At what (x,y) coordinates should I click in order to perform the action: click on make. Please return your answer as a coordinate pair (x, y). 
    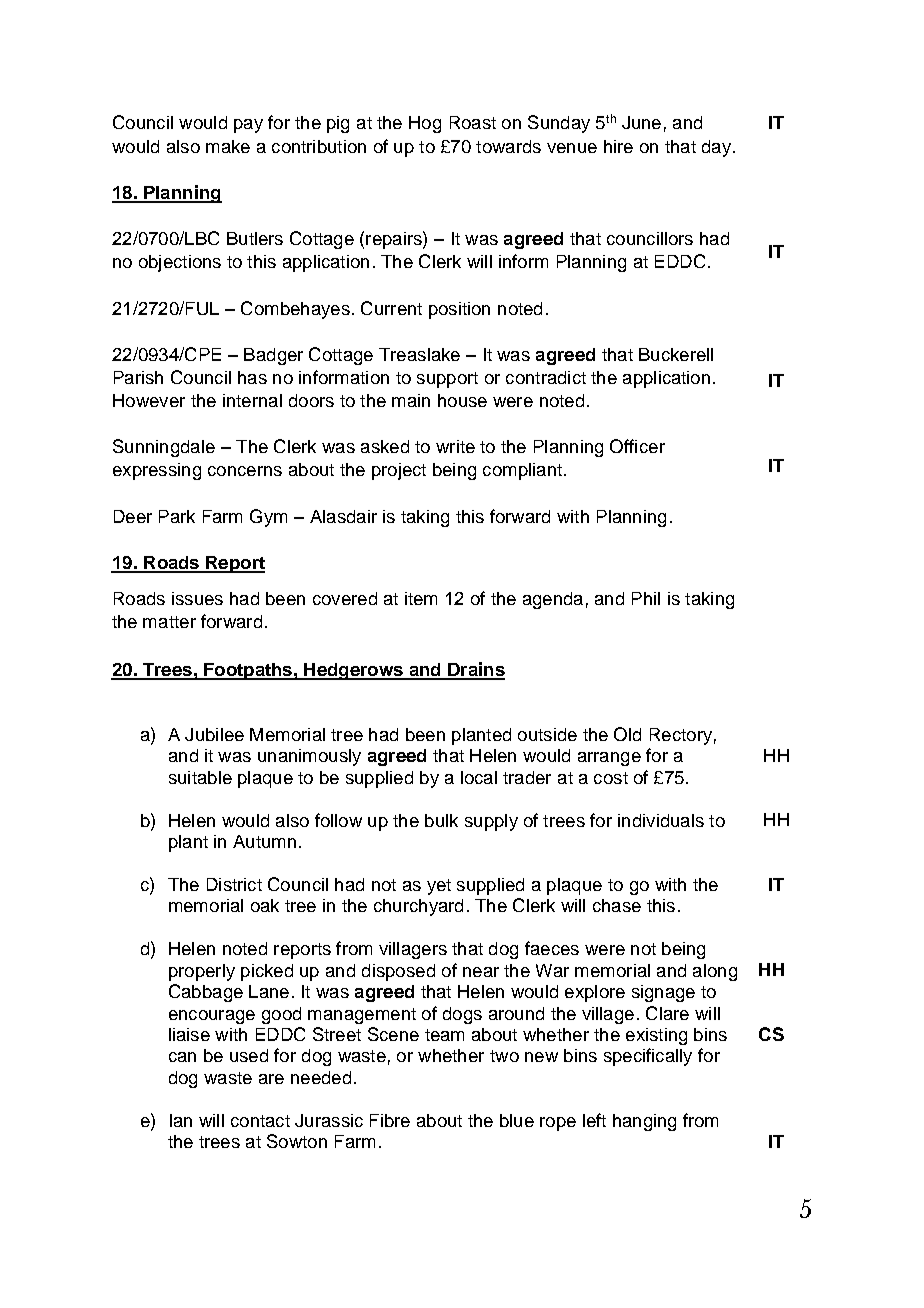
    Looking at the image, I should click on (228, 146).
